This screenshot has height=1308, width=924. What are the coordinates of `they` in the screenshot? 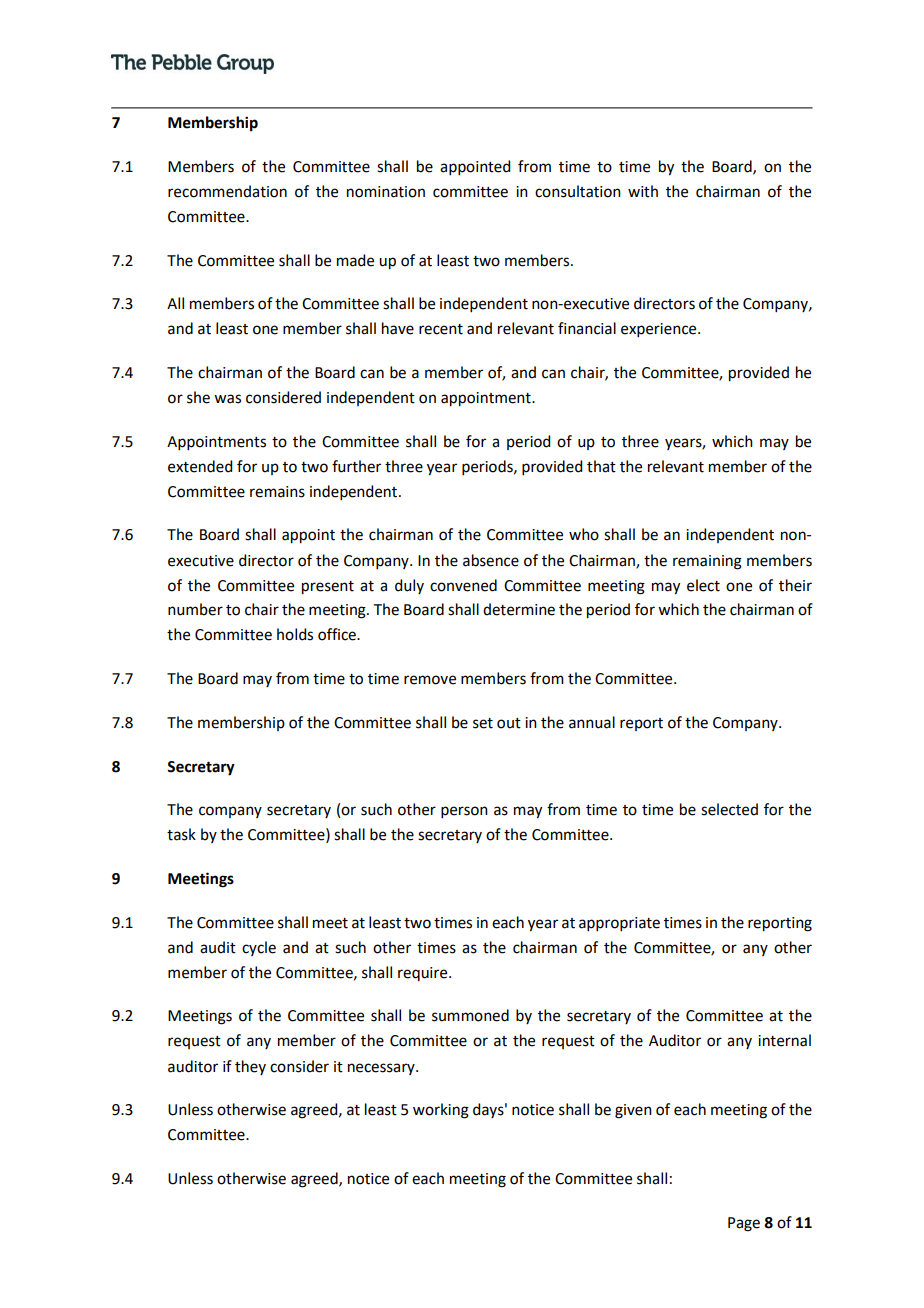 It's located at (250, 1067).
